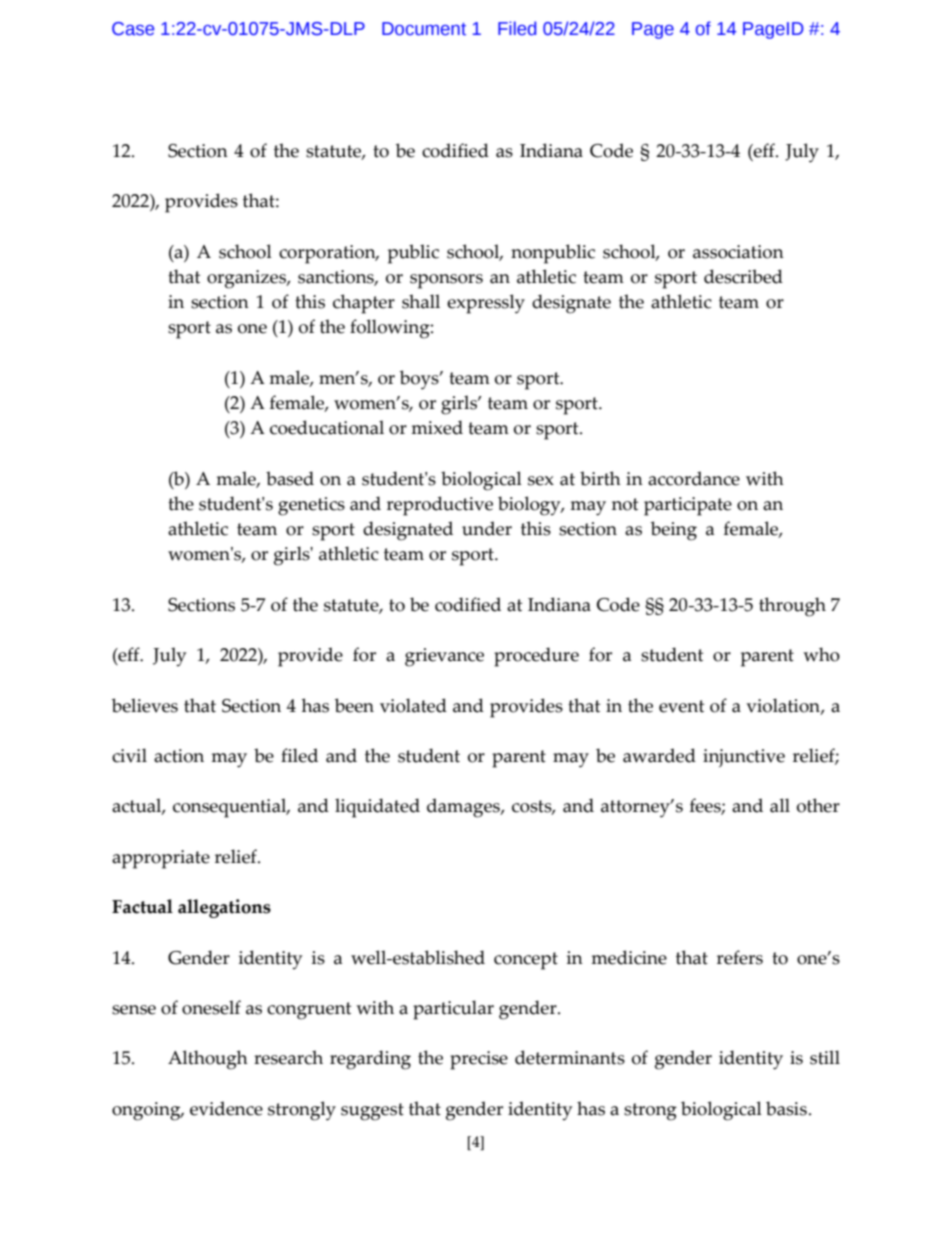 Image resolution: width=952 pixels, height=1233 pixels. Describe the element at coordinates (738, 252) in the image. I see `association` at that location.
